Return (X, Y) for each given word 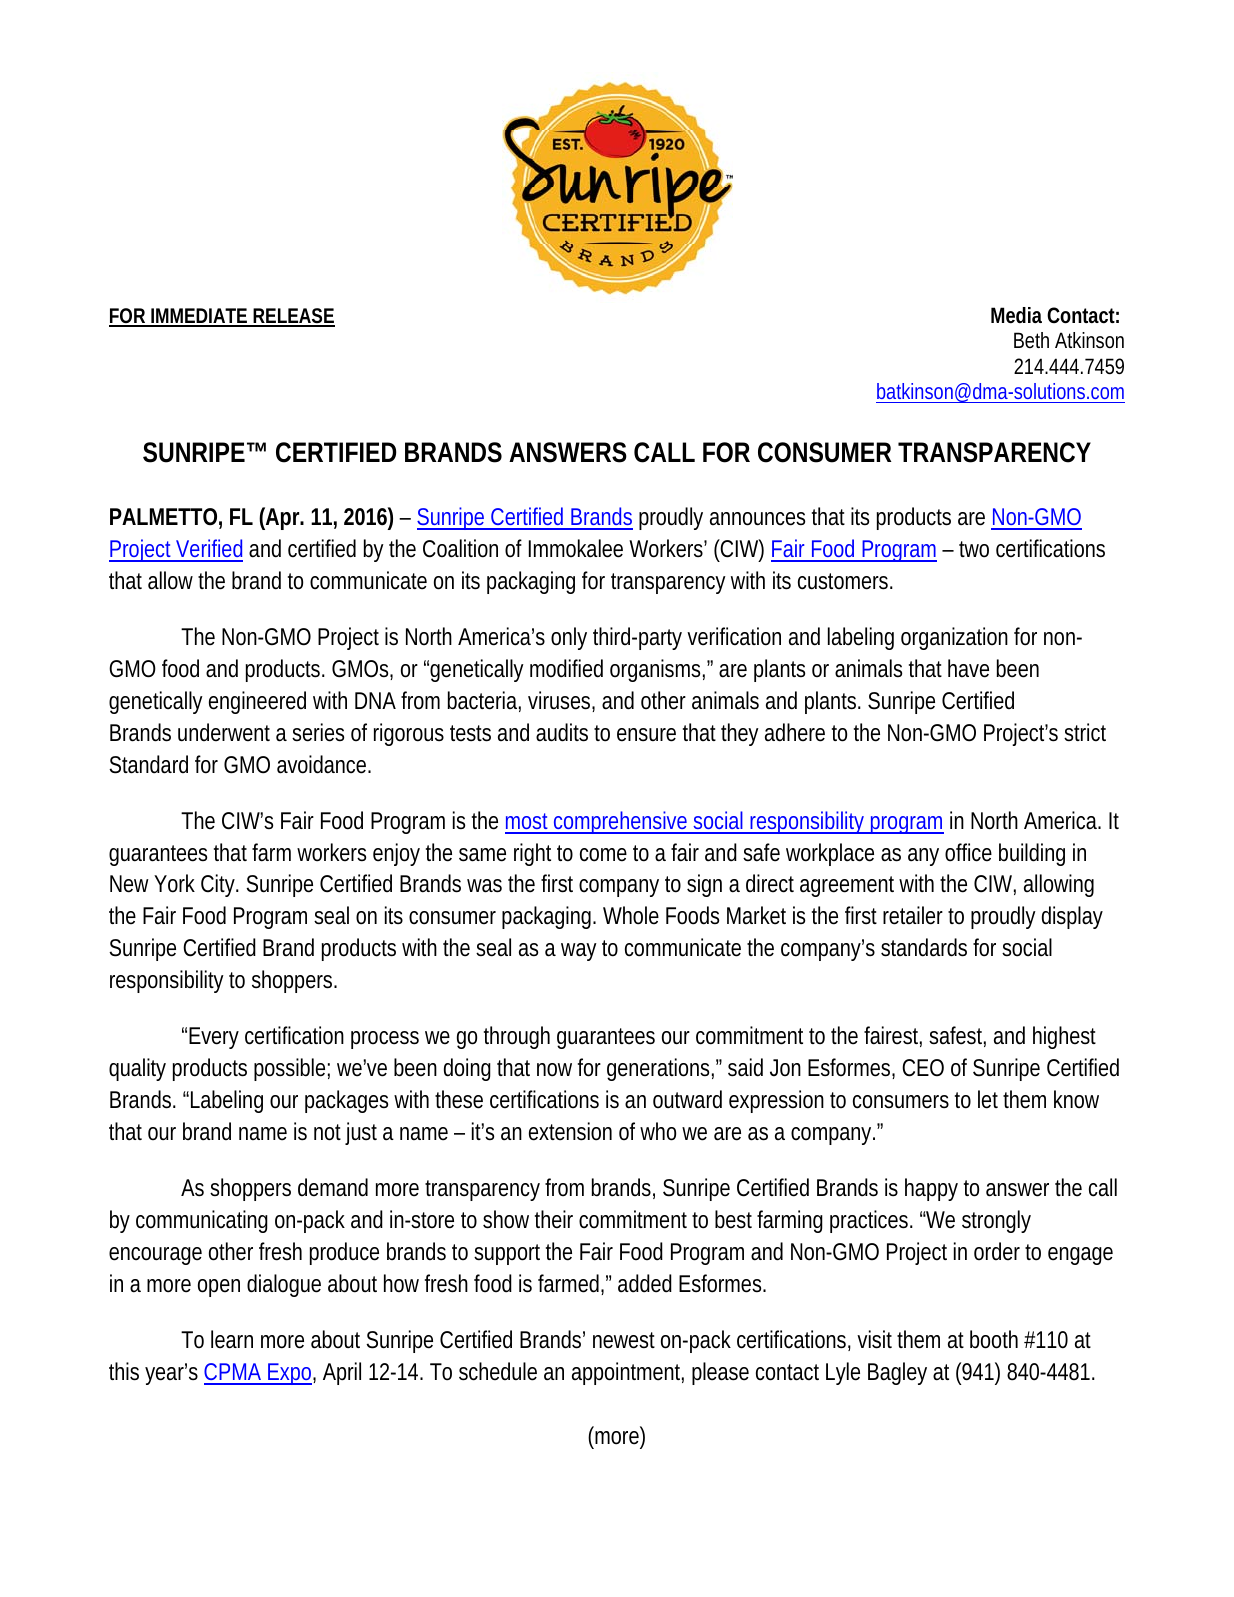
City (220, 885)
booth (994, 1339)
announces (757, 519)
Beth (1031, 340)
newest (624, 1340)
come (603, 855)
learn (232, 1339)
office (968, 852)
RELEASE (293, 317)
